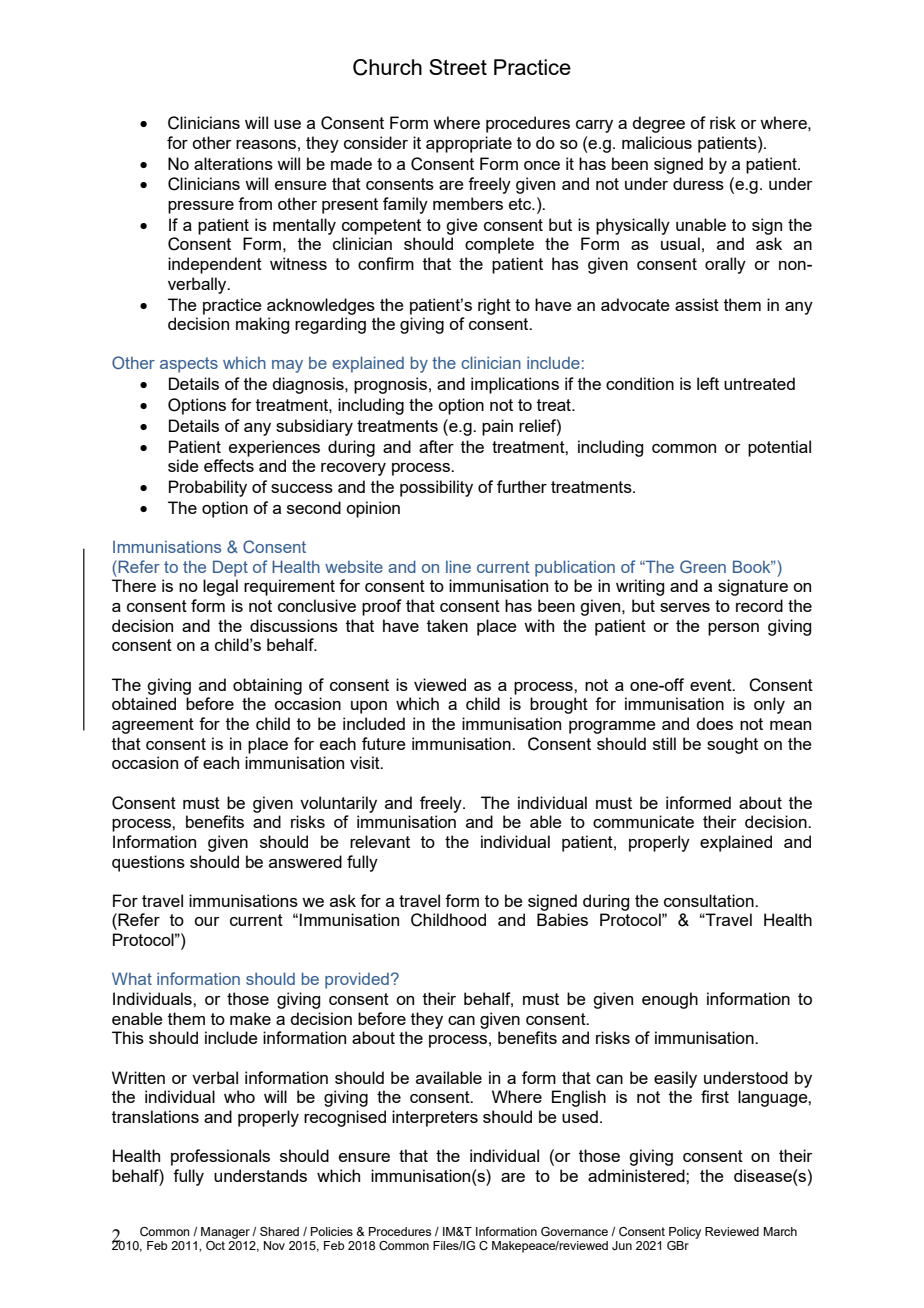 The image size is (924, 1308). What do you see at coordinates (225, 1233) in the document?
I see `Manager` at bounding box center [225, 1233].
